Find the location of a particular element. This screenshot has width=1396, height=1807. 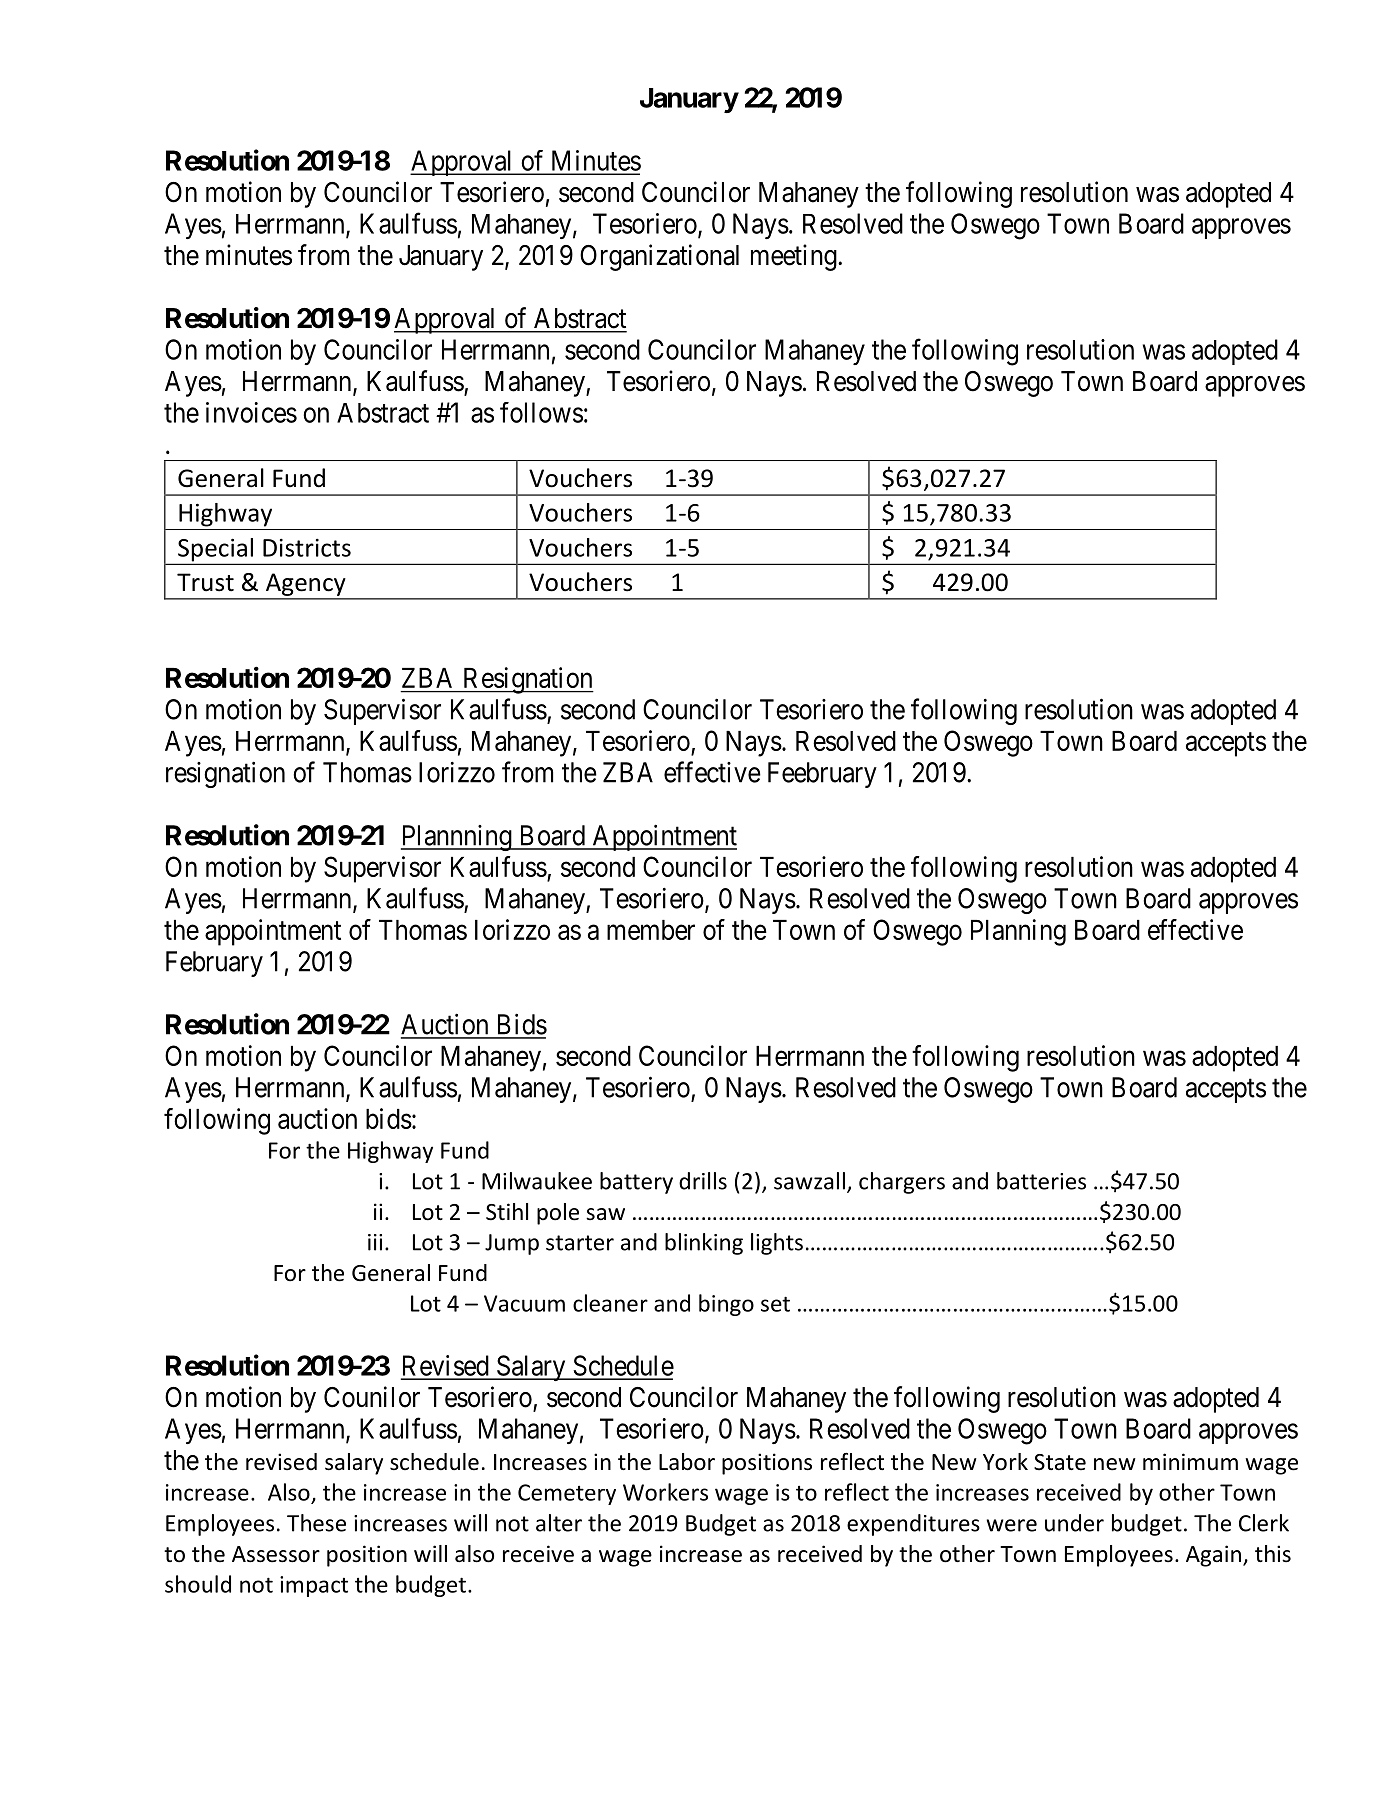

follows is located at coordinates (541, 412).
